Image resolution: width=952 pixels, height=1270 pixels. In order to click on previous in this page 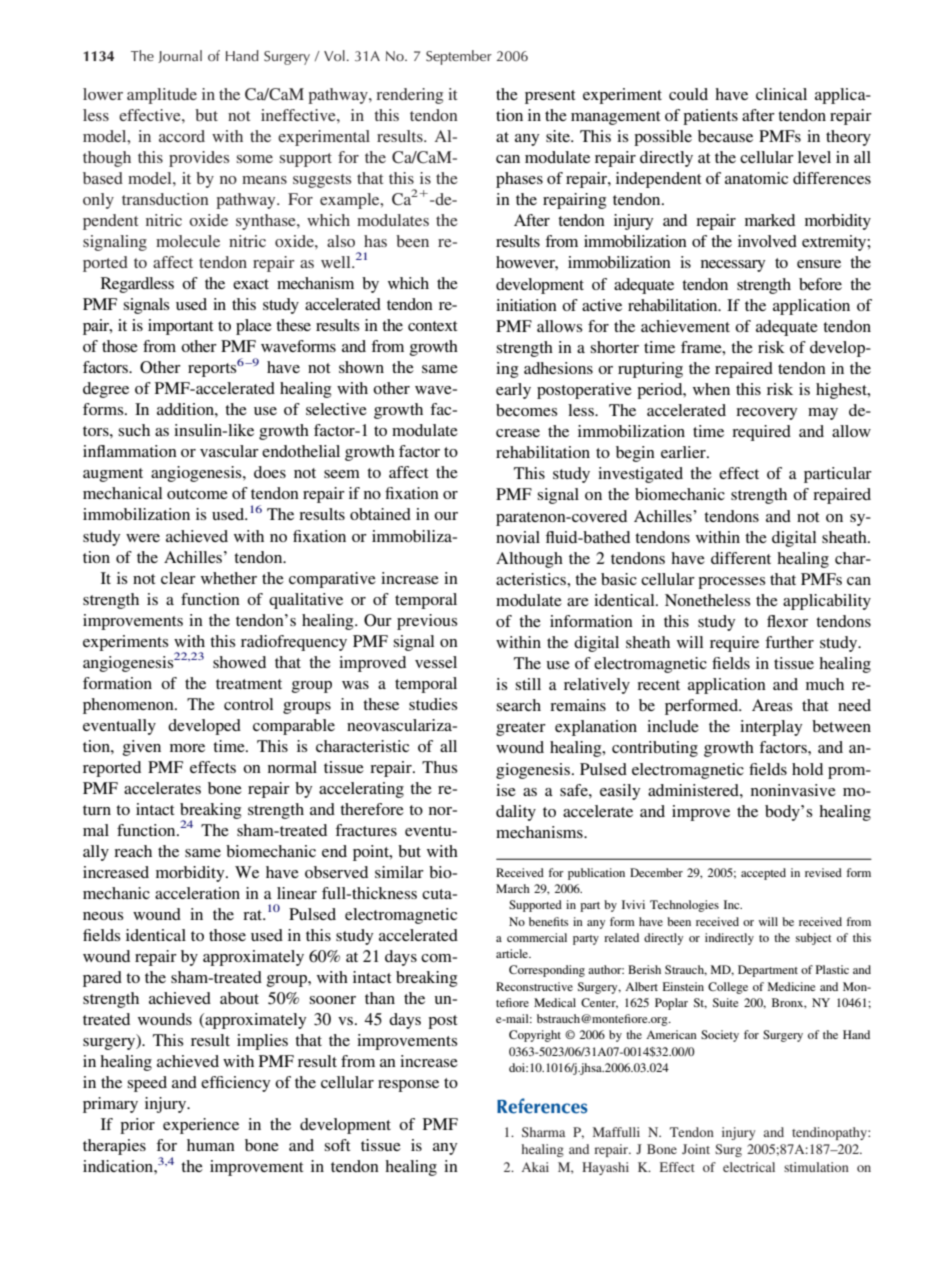, I will do `click(427, 622)`.
